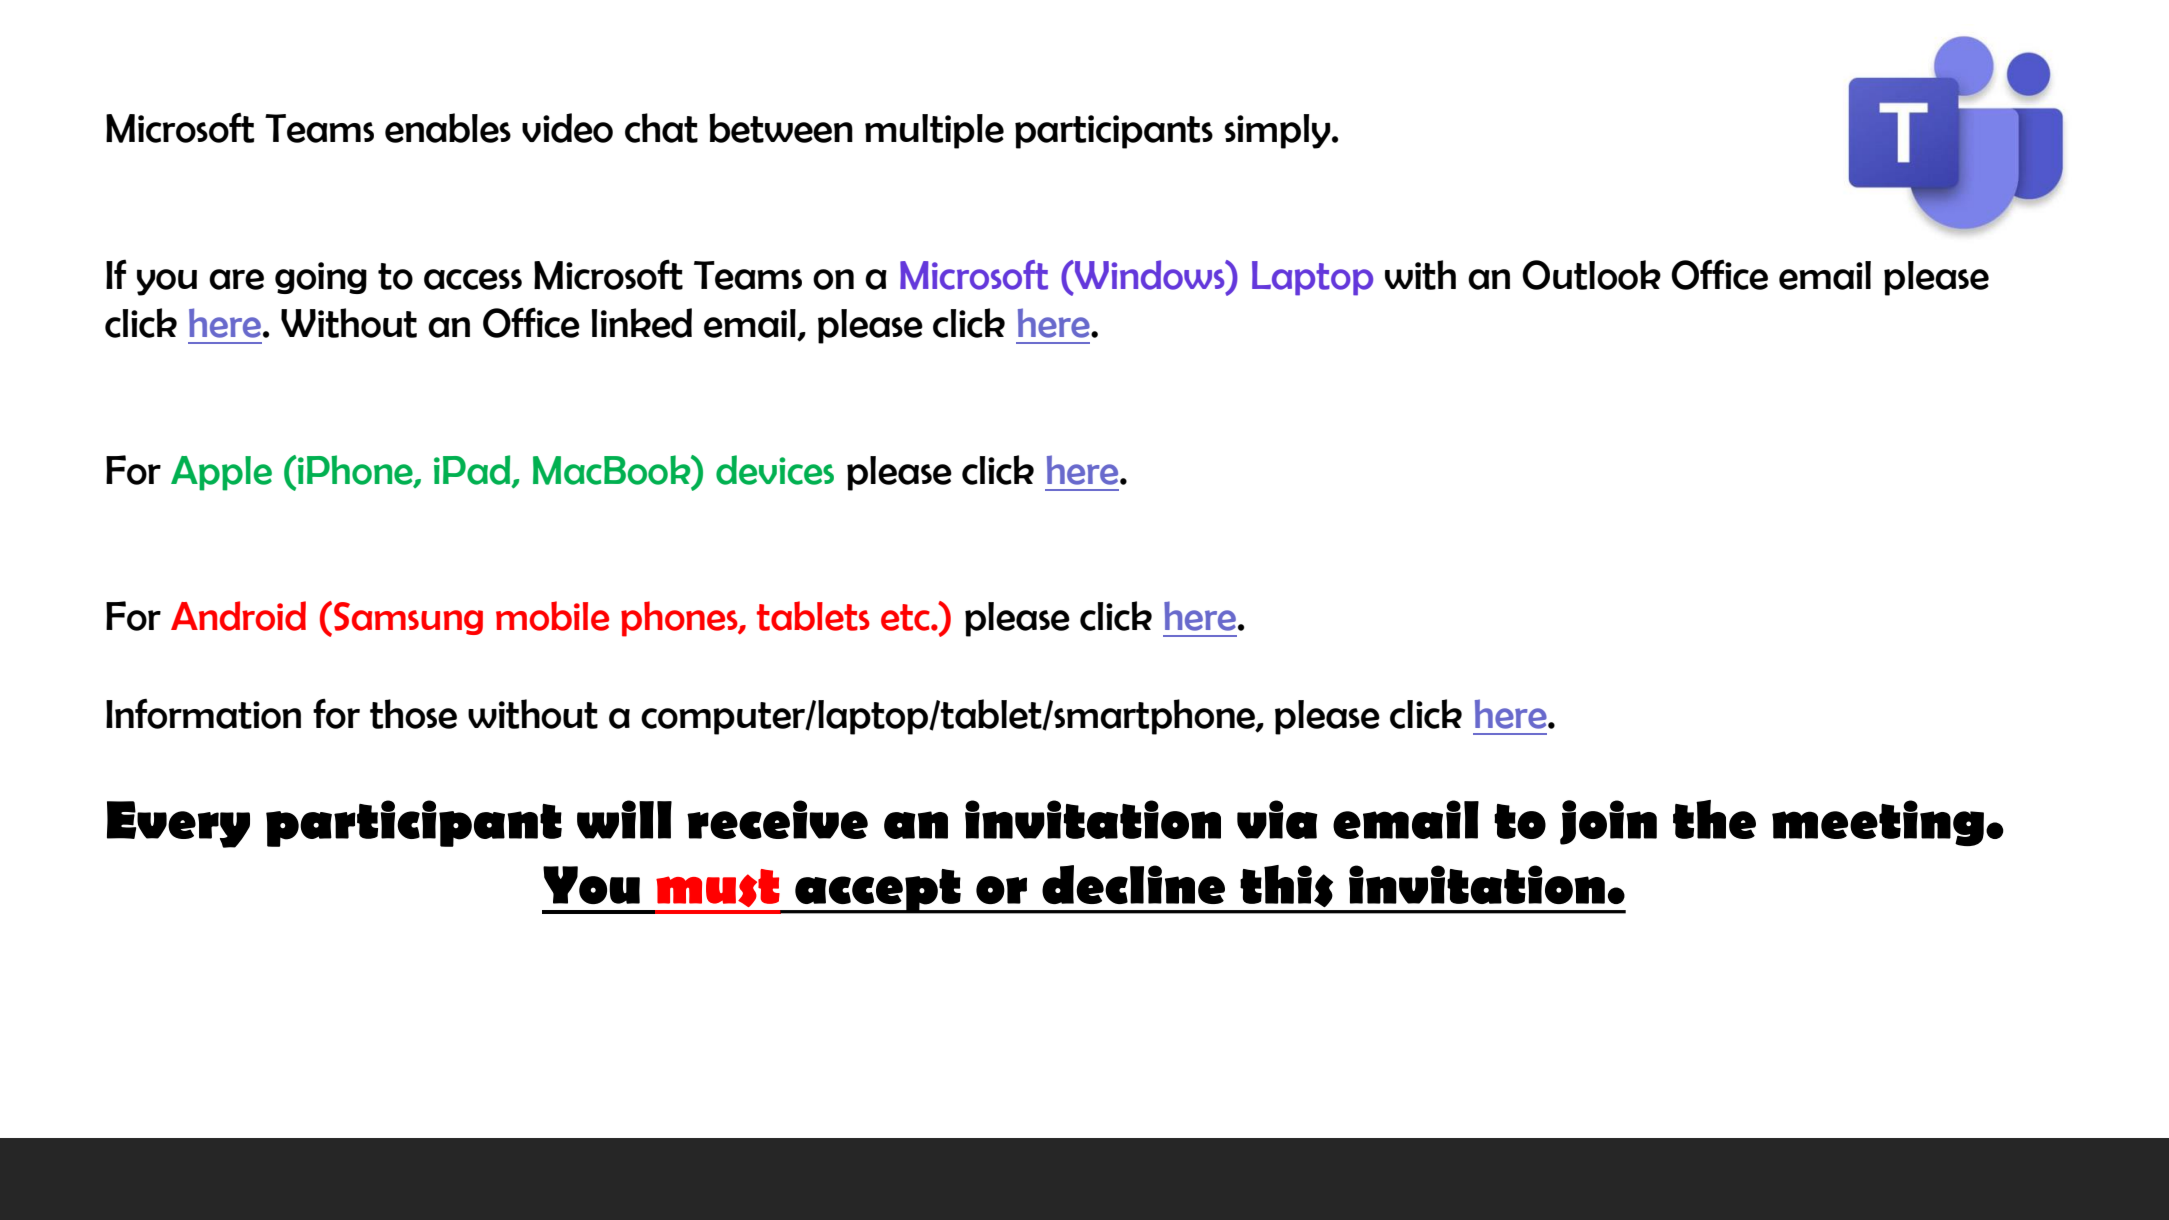 This screenshot has width=2169, height=1220. I want to click on enables, so click(448, 128).
